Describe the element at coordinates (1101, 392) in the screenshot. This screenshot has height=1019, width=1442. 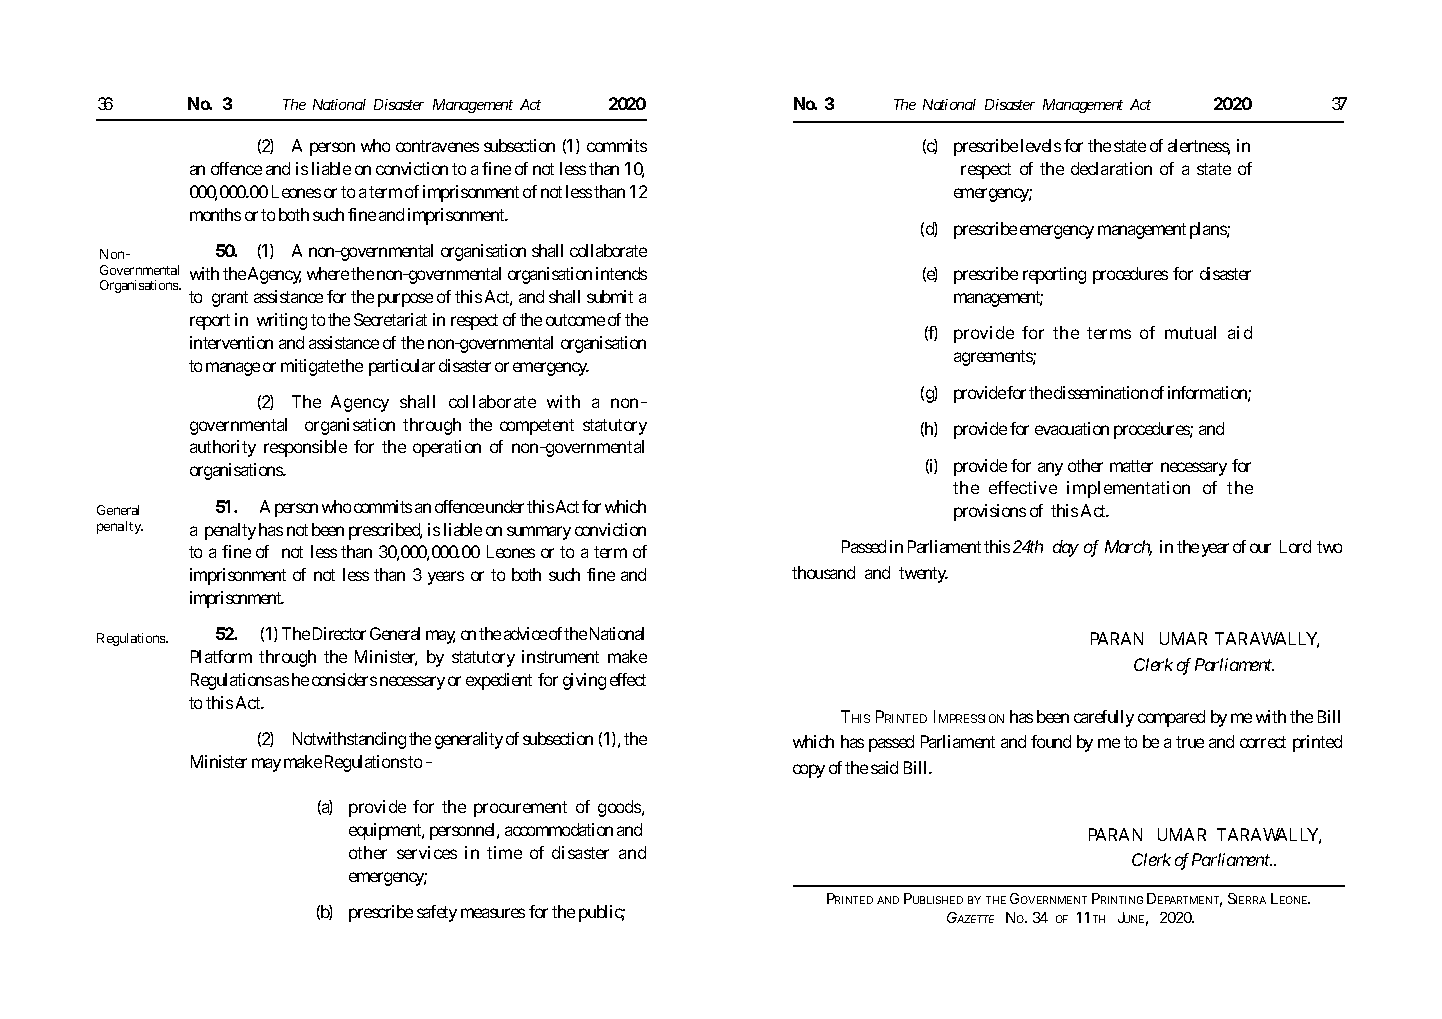
I see `dissemination` at that location.
